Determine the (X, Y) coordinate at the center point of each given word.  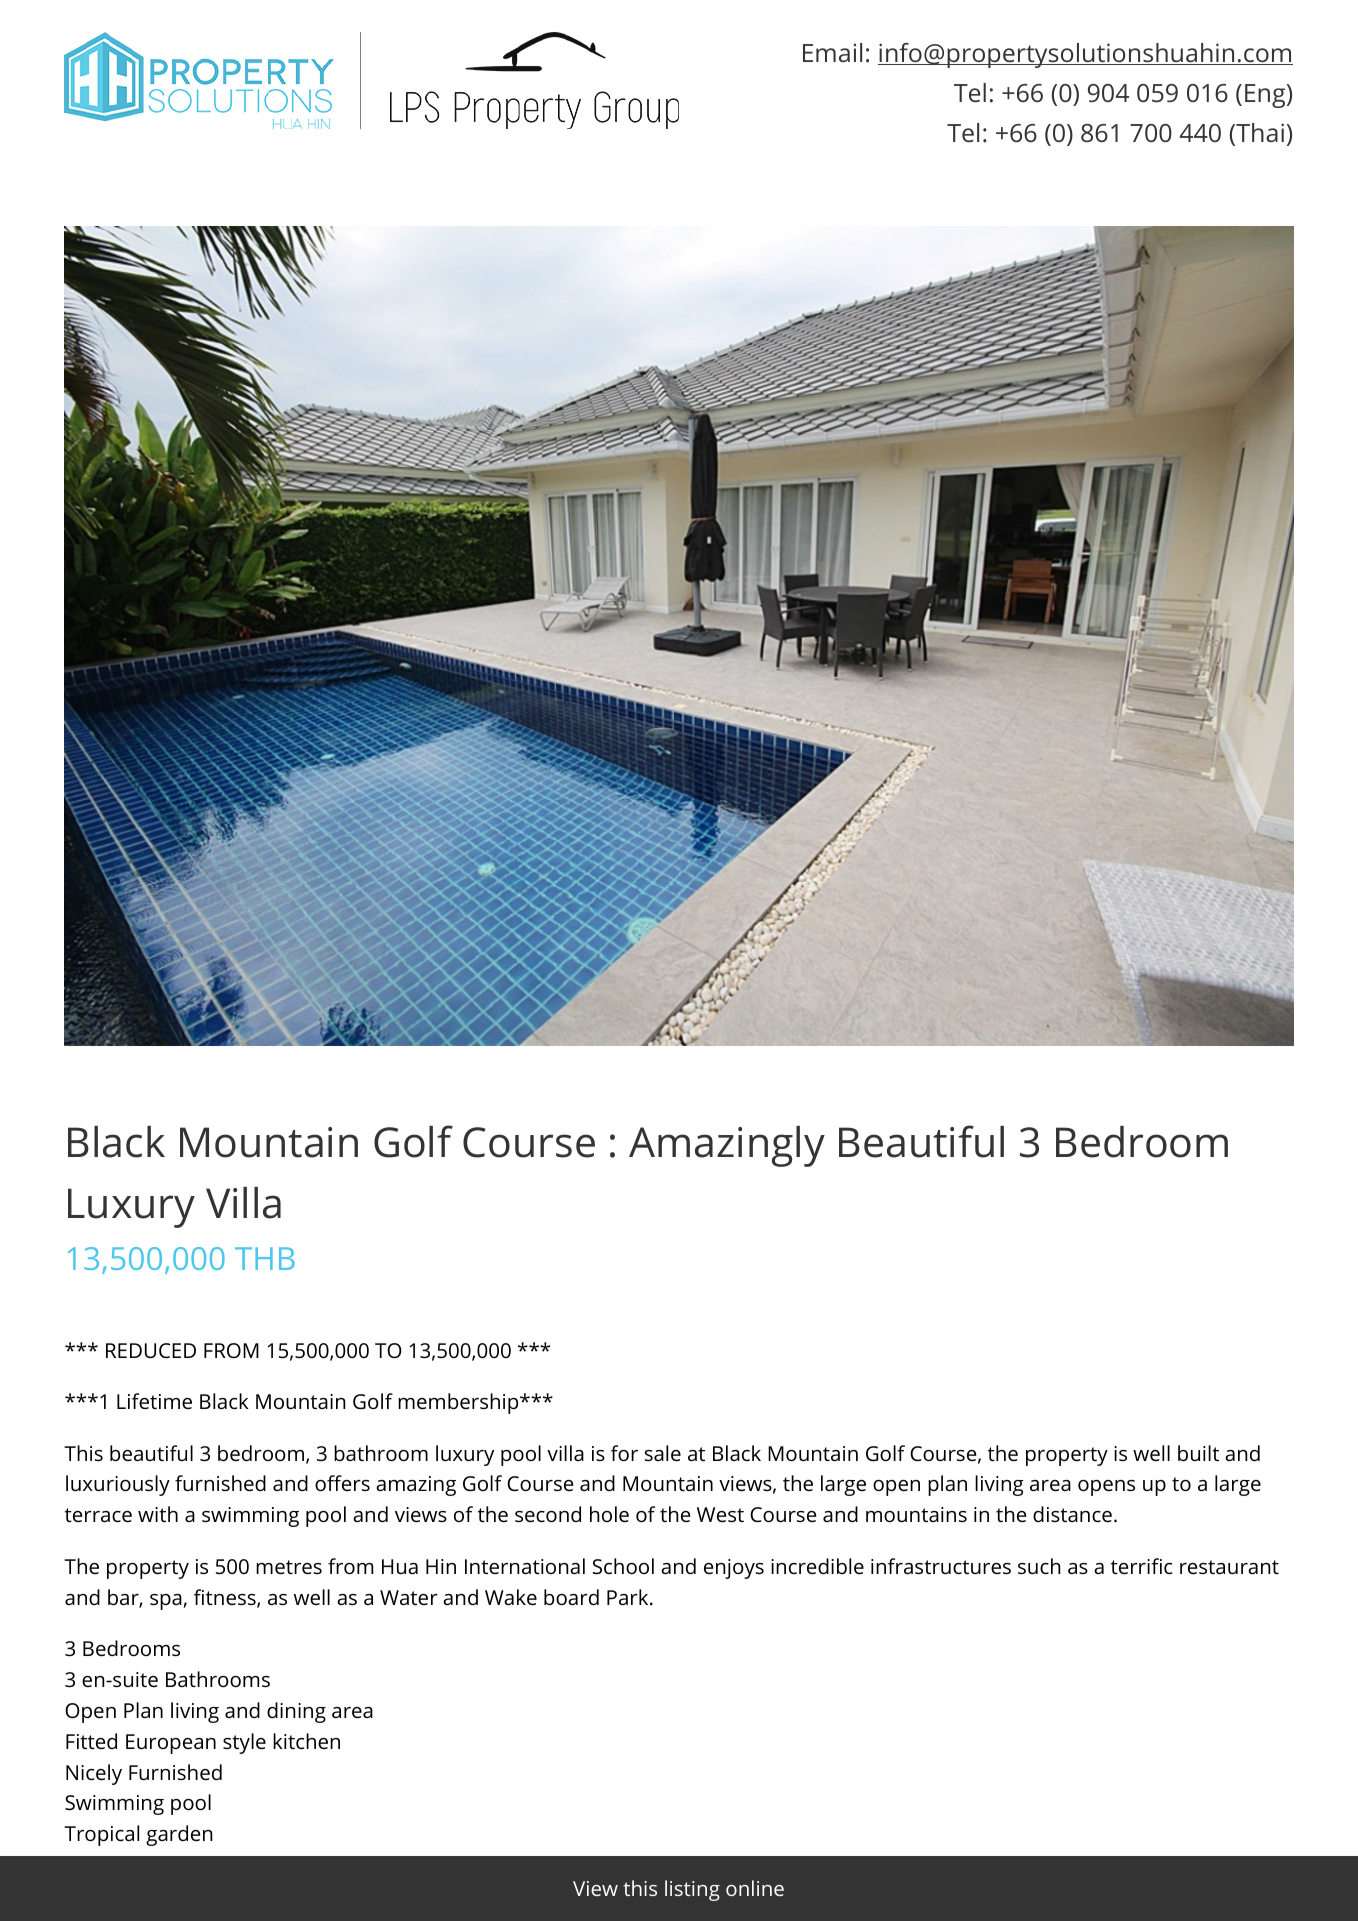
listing (692, 1890)
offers (342, 1483)
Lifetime (154, 1401)
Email (832, 52)
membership (459, 1403)
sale (663, 1453)
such (1039, 1566)
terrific (1141, 1566)
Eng (1266, 96)
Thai (1259, 134)
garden (179, 1835)
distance (1072, 1514)
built (1198, 1453)
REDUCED (151, 1350)
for (624, 1453)
